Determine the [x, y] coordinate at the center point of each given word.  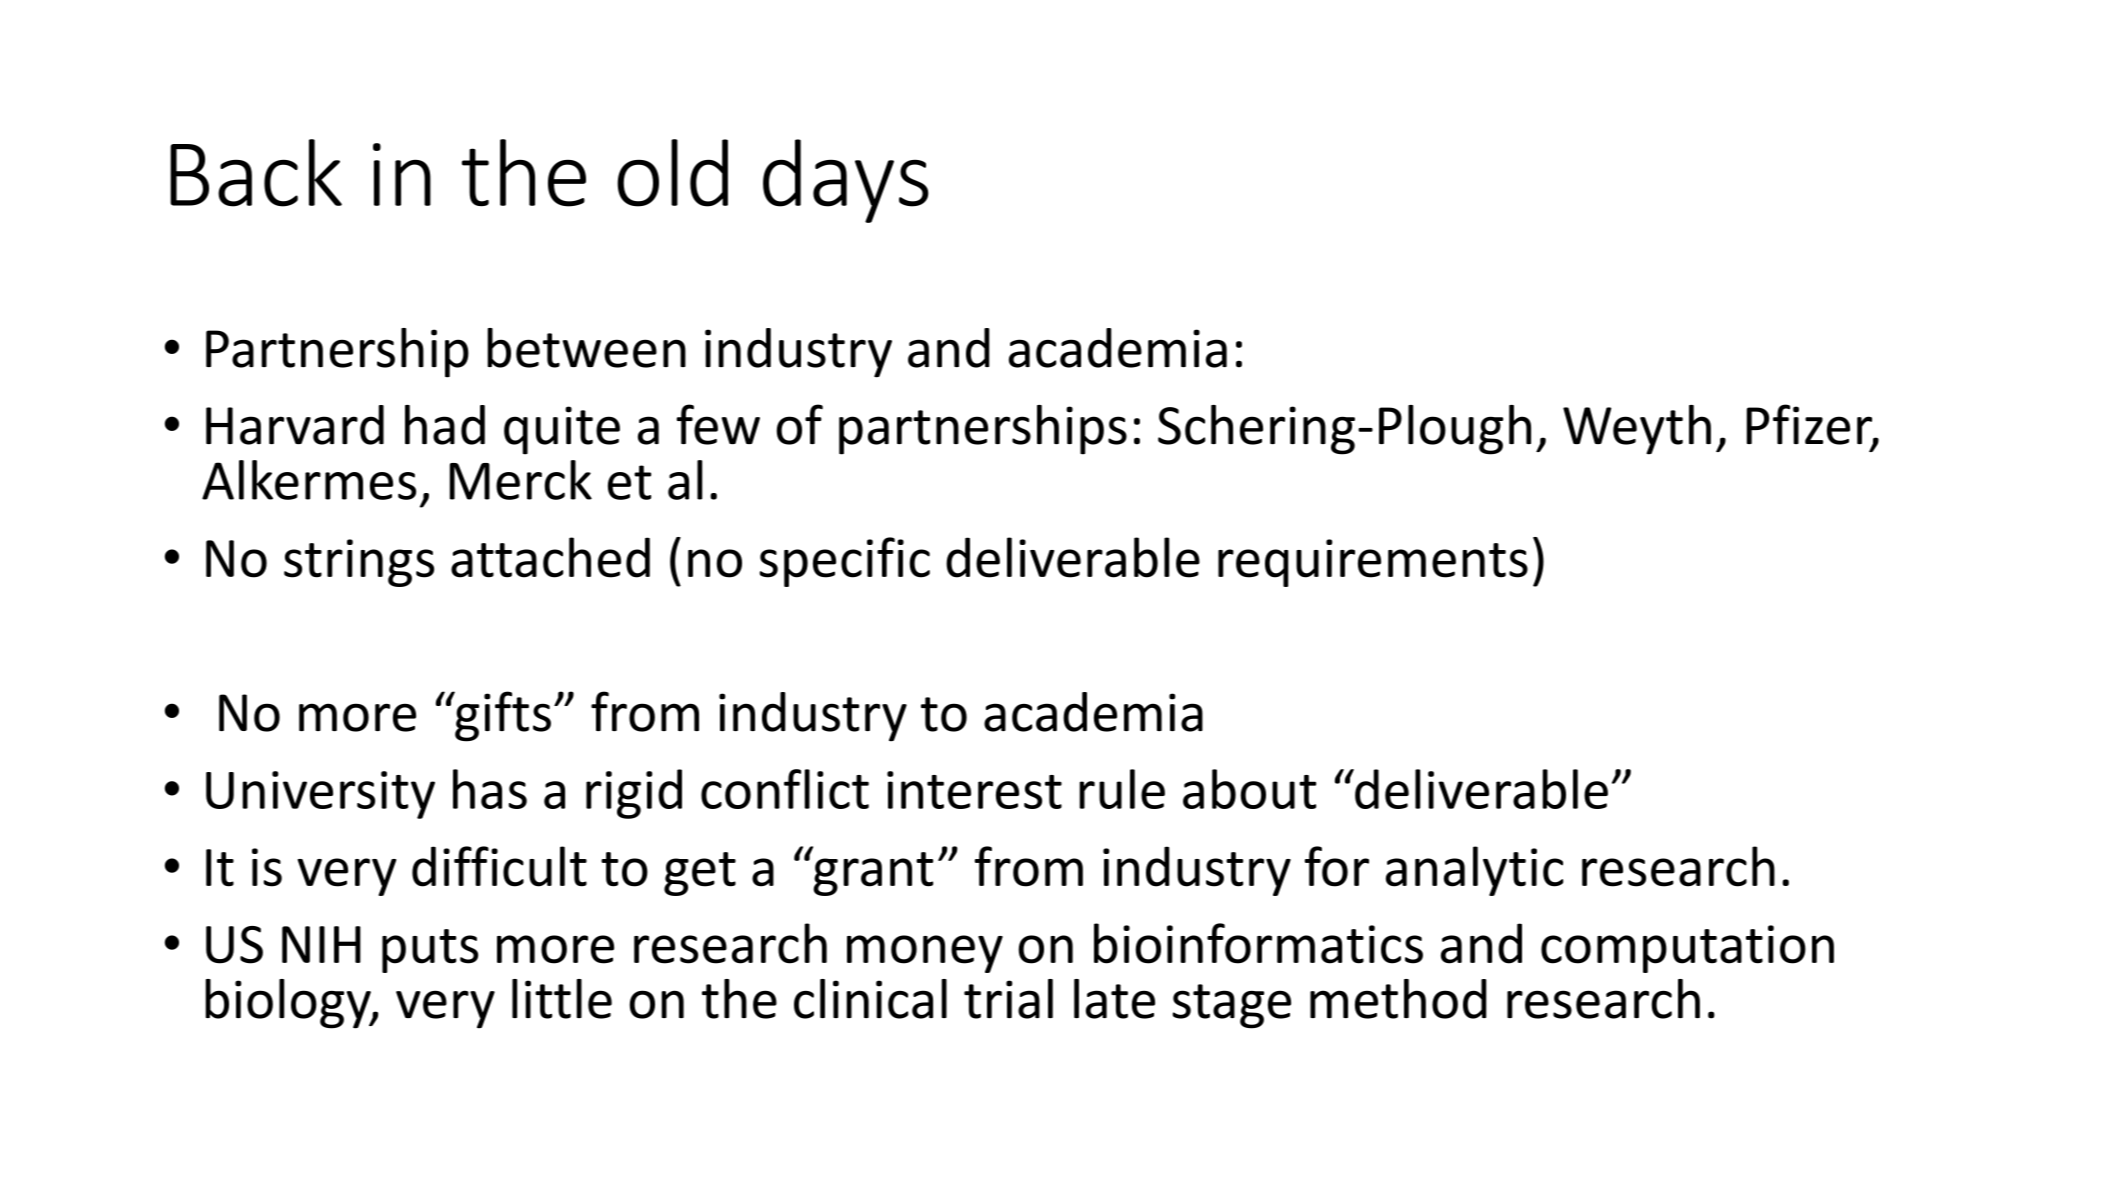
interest [974, 790]
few [718, 424]
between [586, 348]
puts [430, 951]
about [1249, 789]
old [672, 173]
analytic [1475, 871]
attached [550, 557]
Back [256, 173]
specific [844, 562]
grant [872, 872]
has [490, 789]
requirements [1373, 563]
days [846, 181]
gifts [502, 716]
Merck [521, 480]
